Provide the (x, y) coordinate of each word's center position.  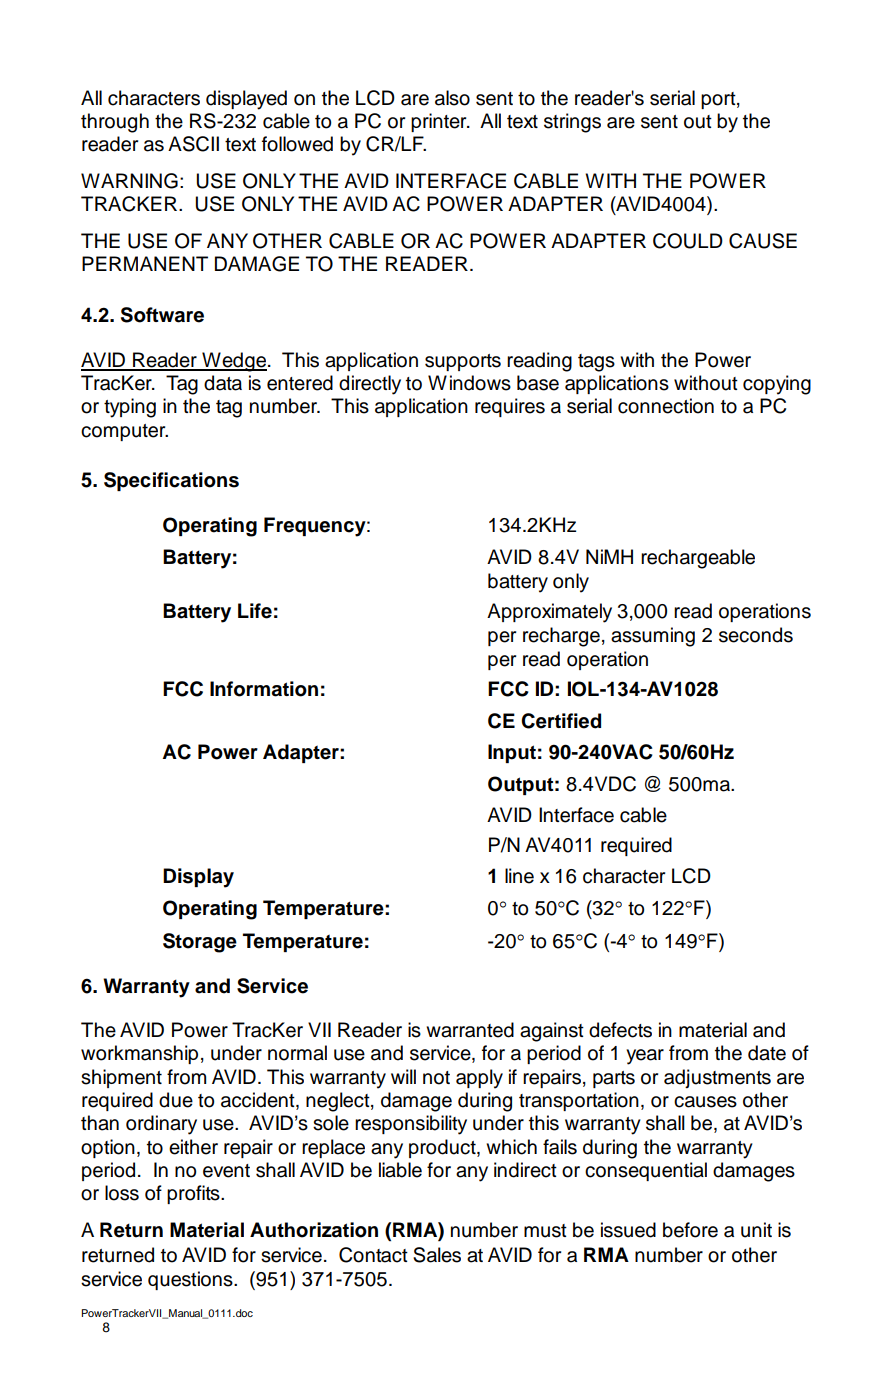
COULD (688, 241)
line (519, 876)
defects (620, 1030)
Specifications (171, 481)
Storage (200, 943)
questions (191, 1280)
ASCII (193, 144)
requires (510, 407)
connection (666, 406)
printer (440, 122)
